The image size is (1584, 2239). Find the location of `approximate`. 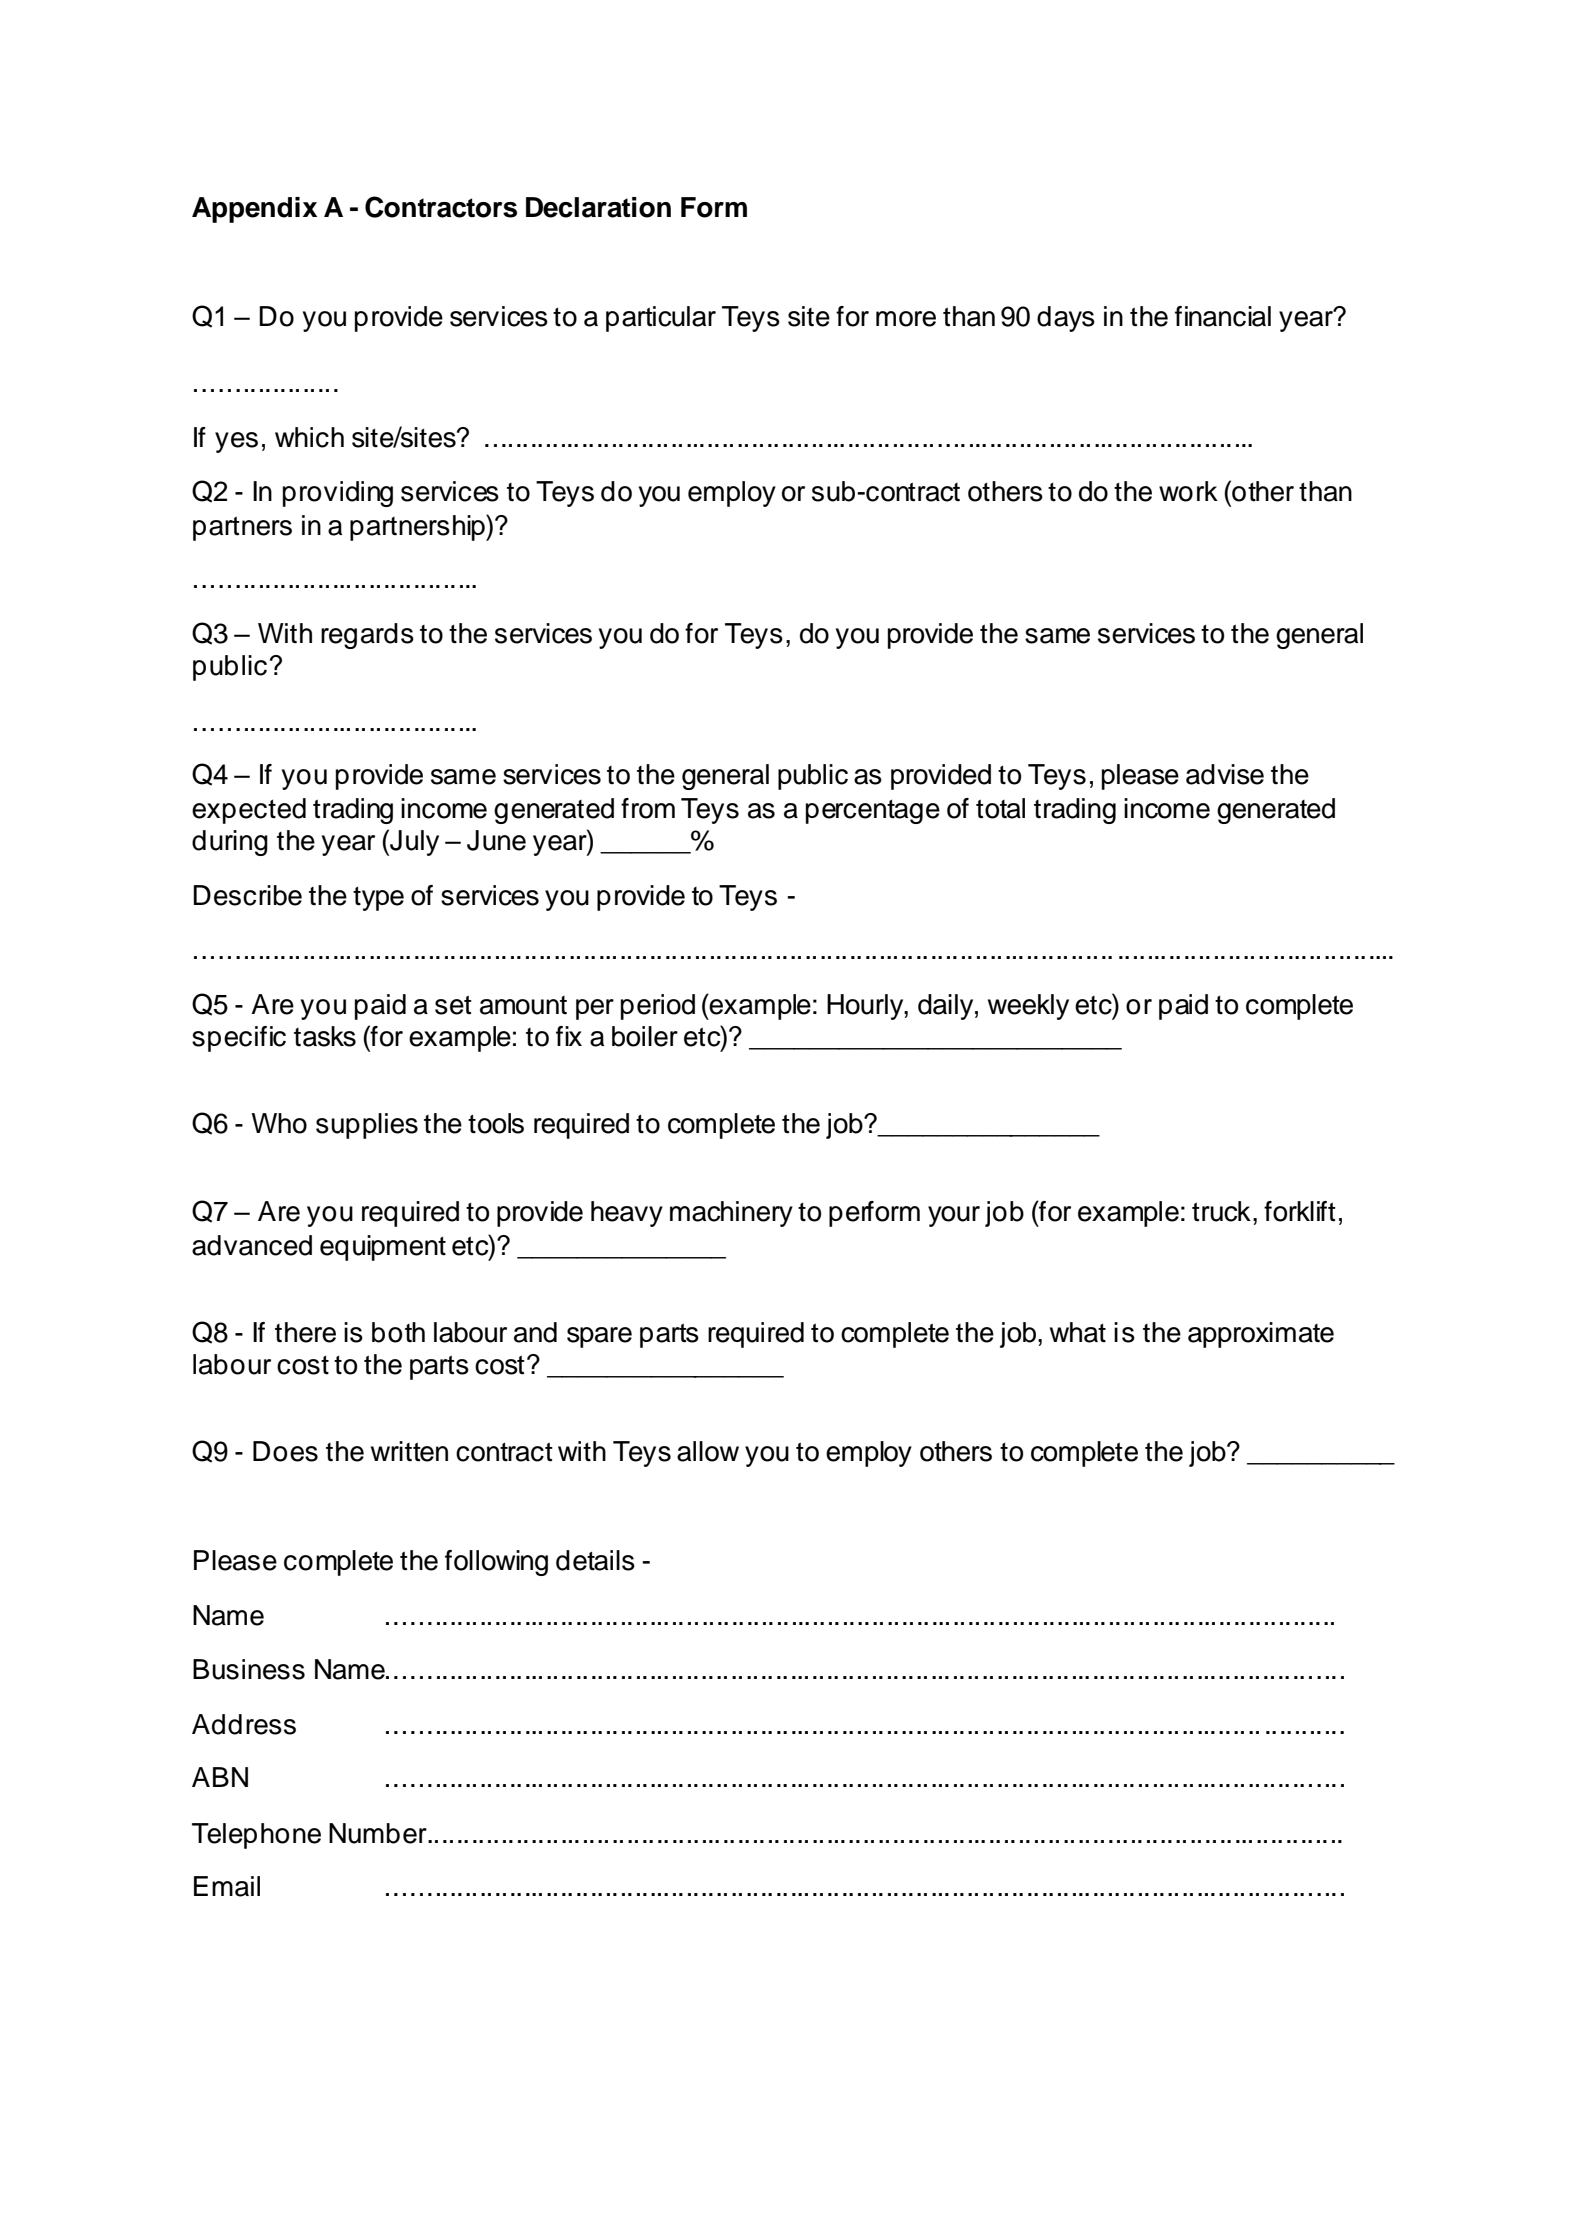

approximate is located at coordinates (1261, 1335).
